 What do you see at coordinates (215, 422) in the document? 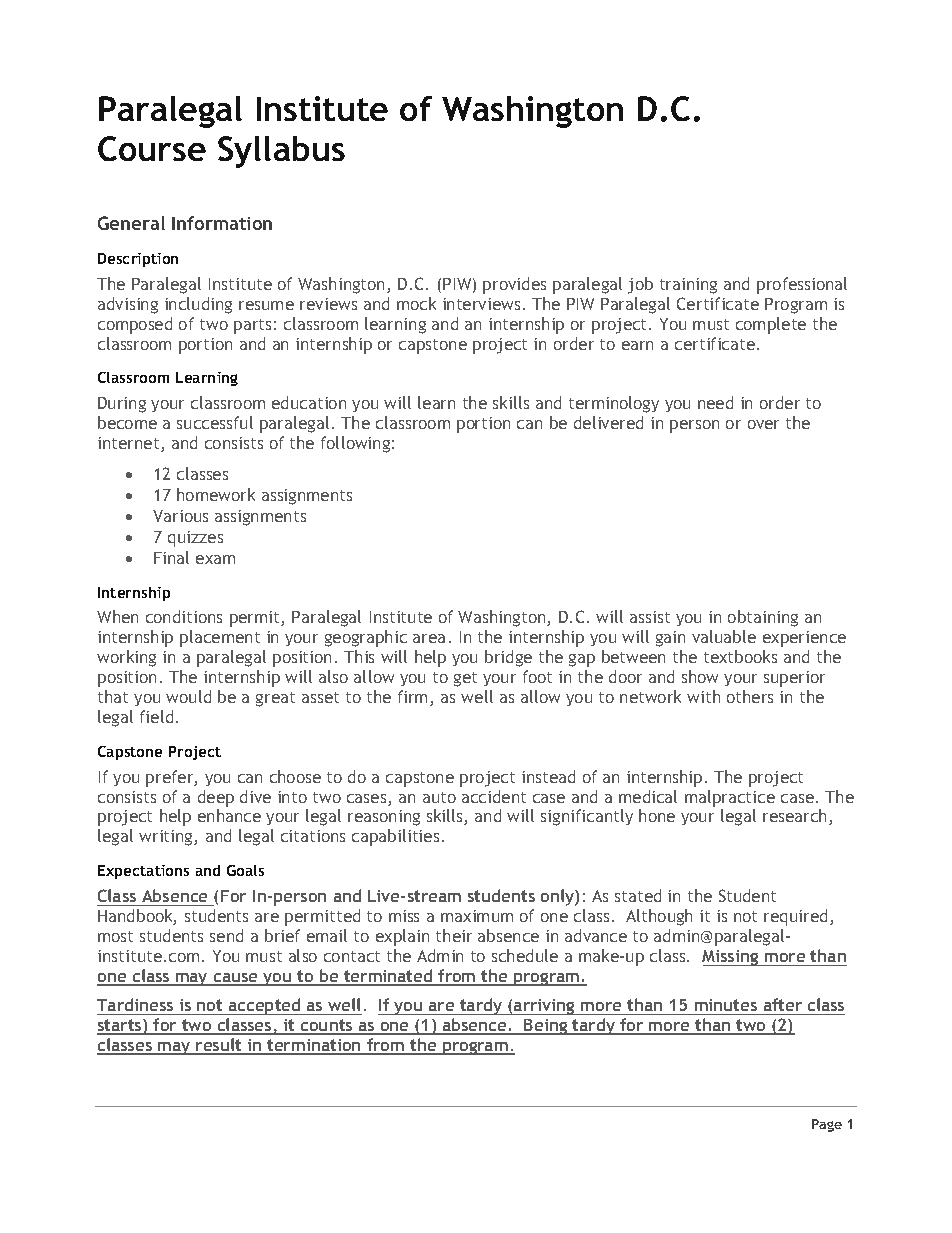
I see `successful` at bounding box center [215, 422].
